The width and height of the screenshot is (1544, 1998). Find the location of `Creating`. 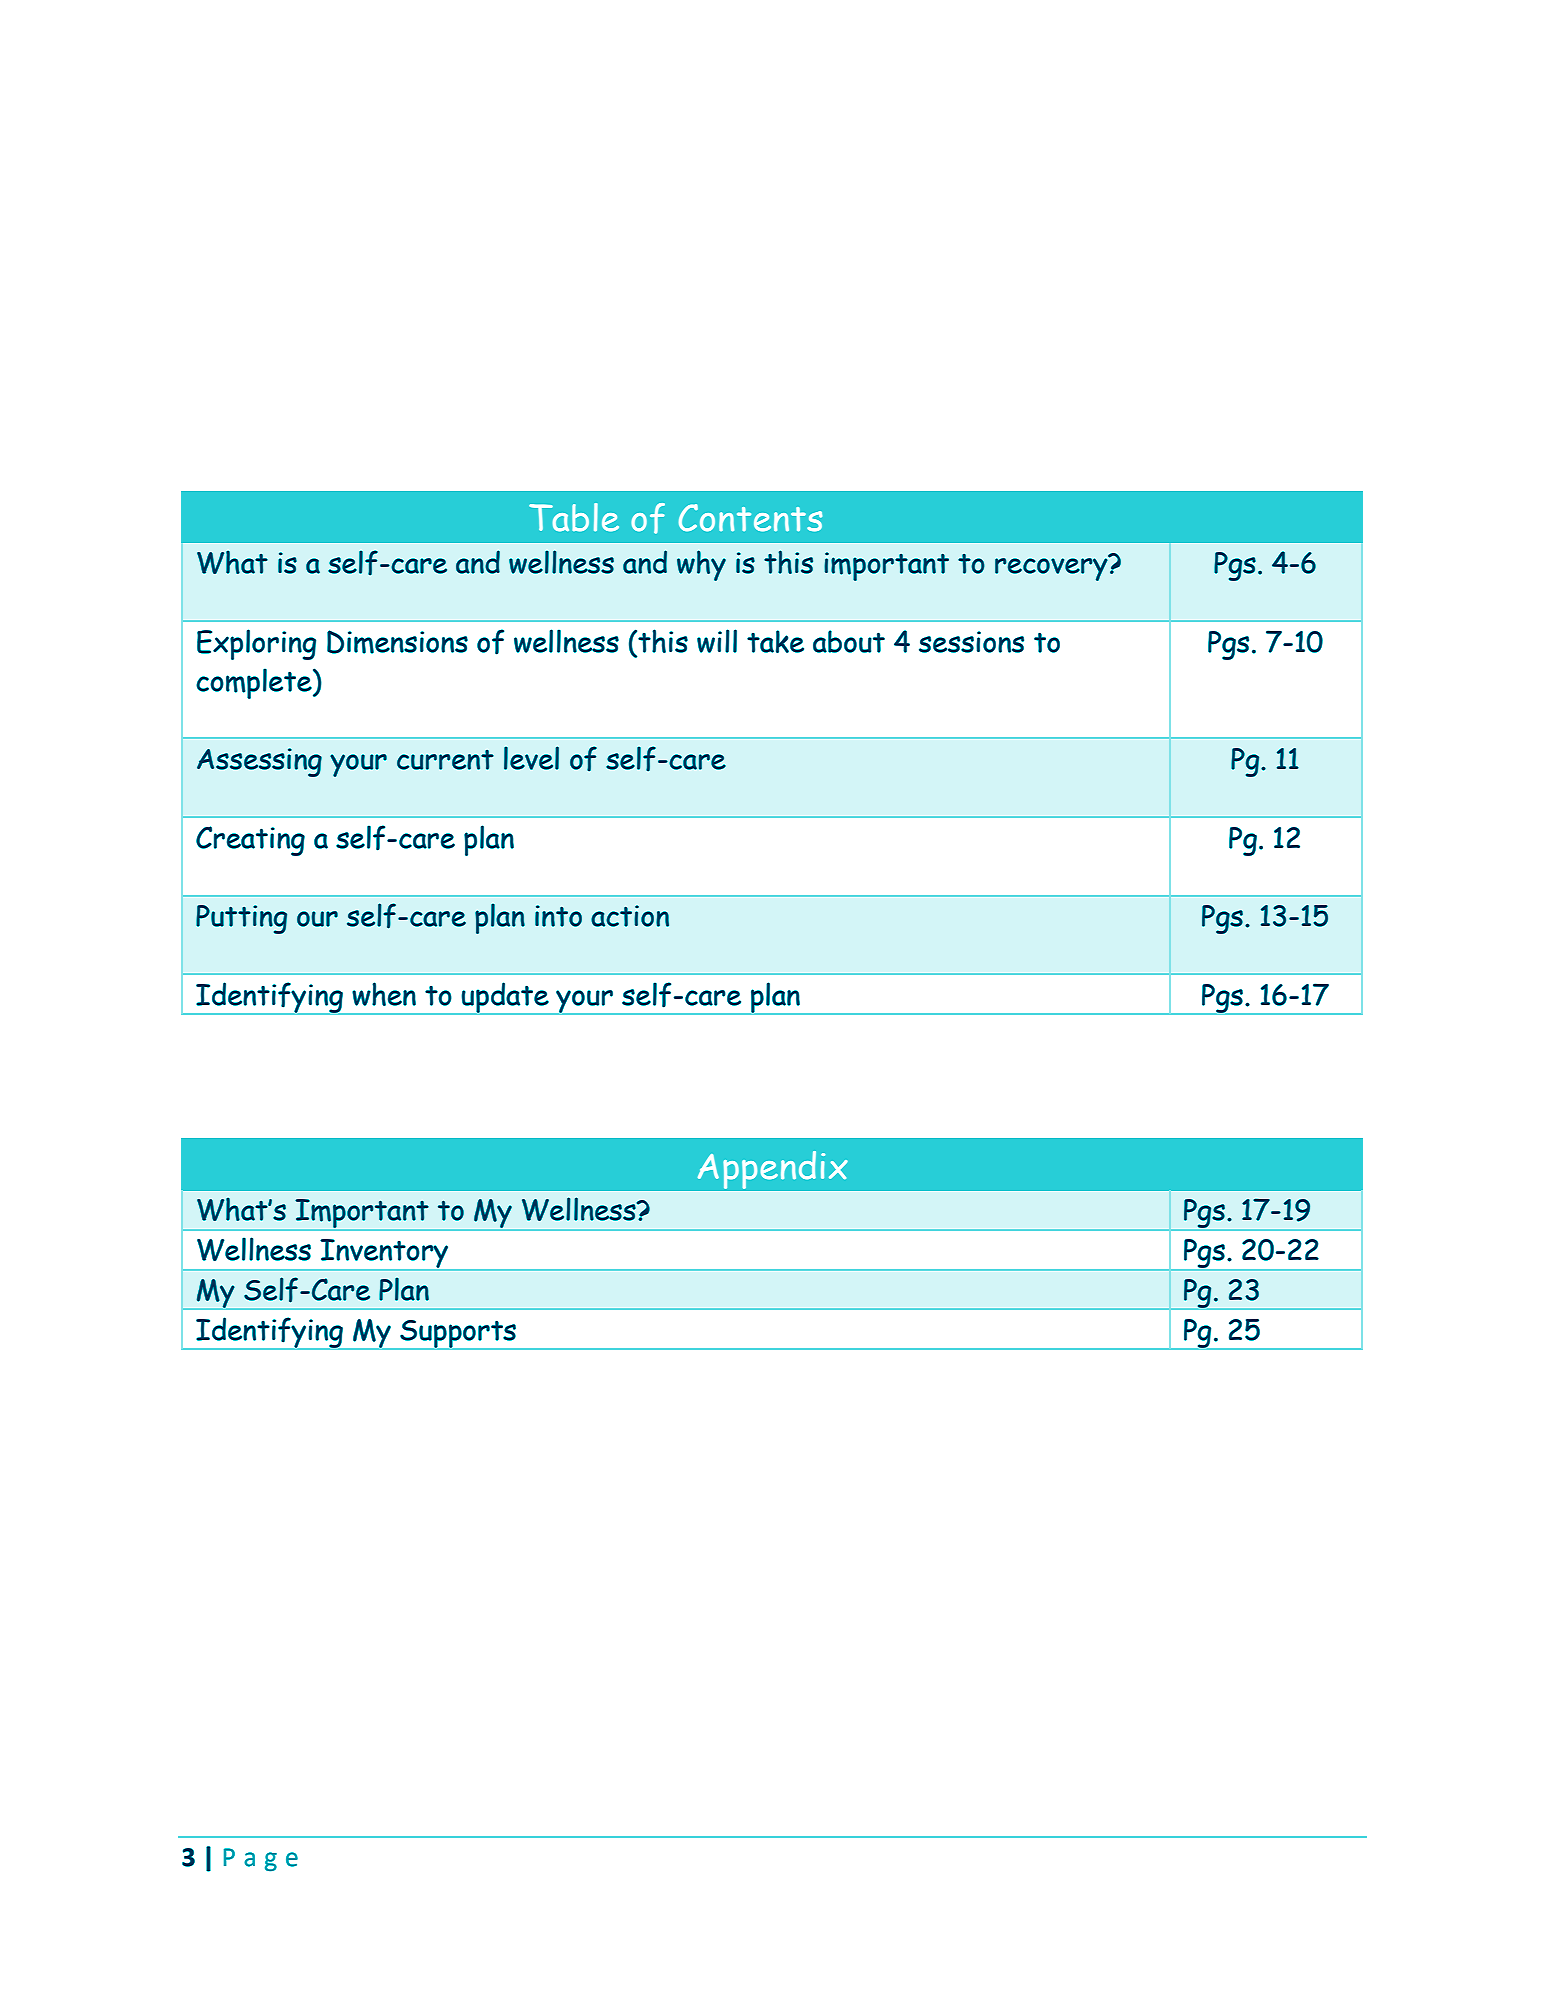

Creating is located at coordinates (250, 841).
